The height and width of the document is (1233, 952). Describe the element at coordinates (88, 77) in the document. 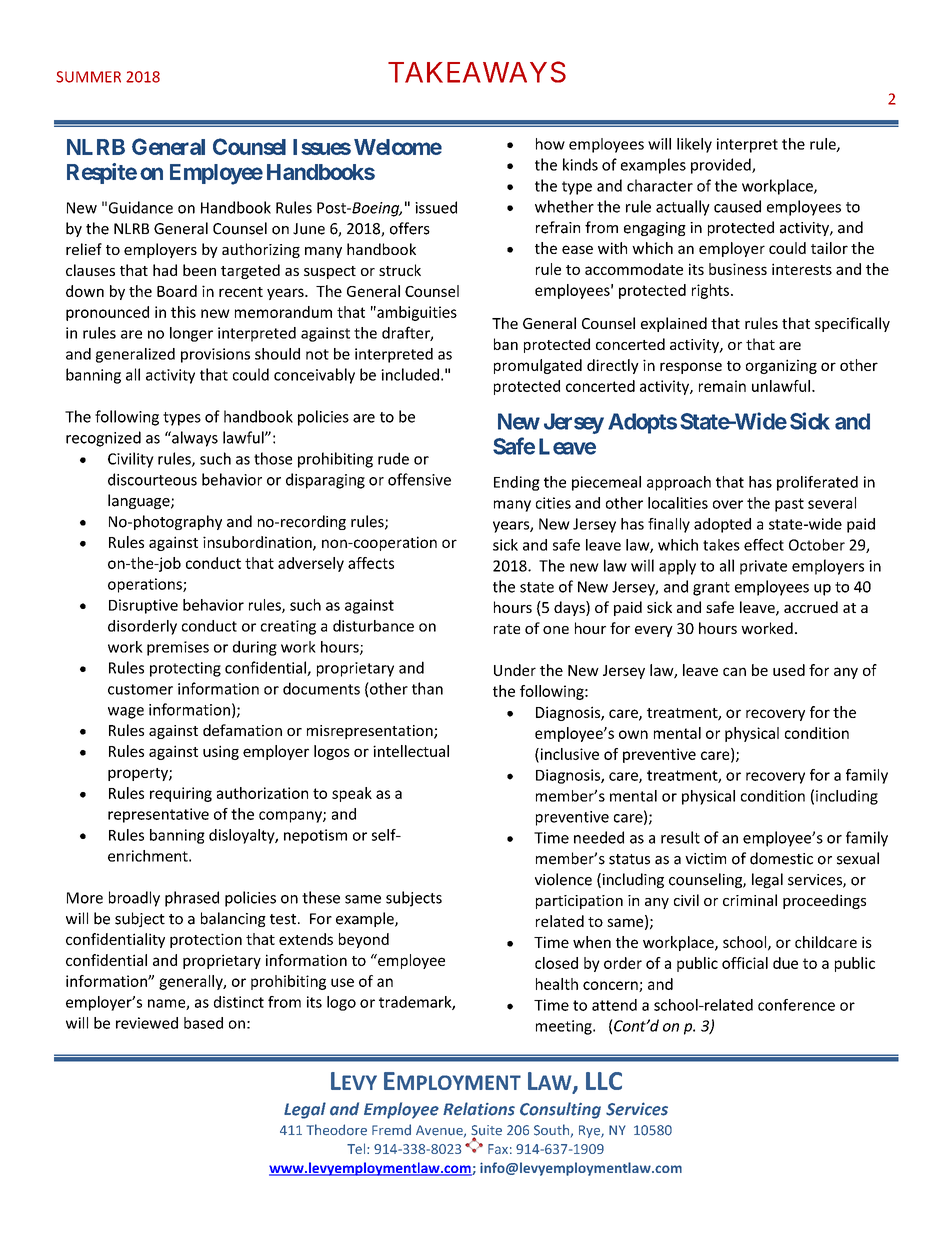

I see `SUMMER` at that location.
